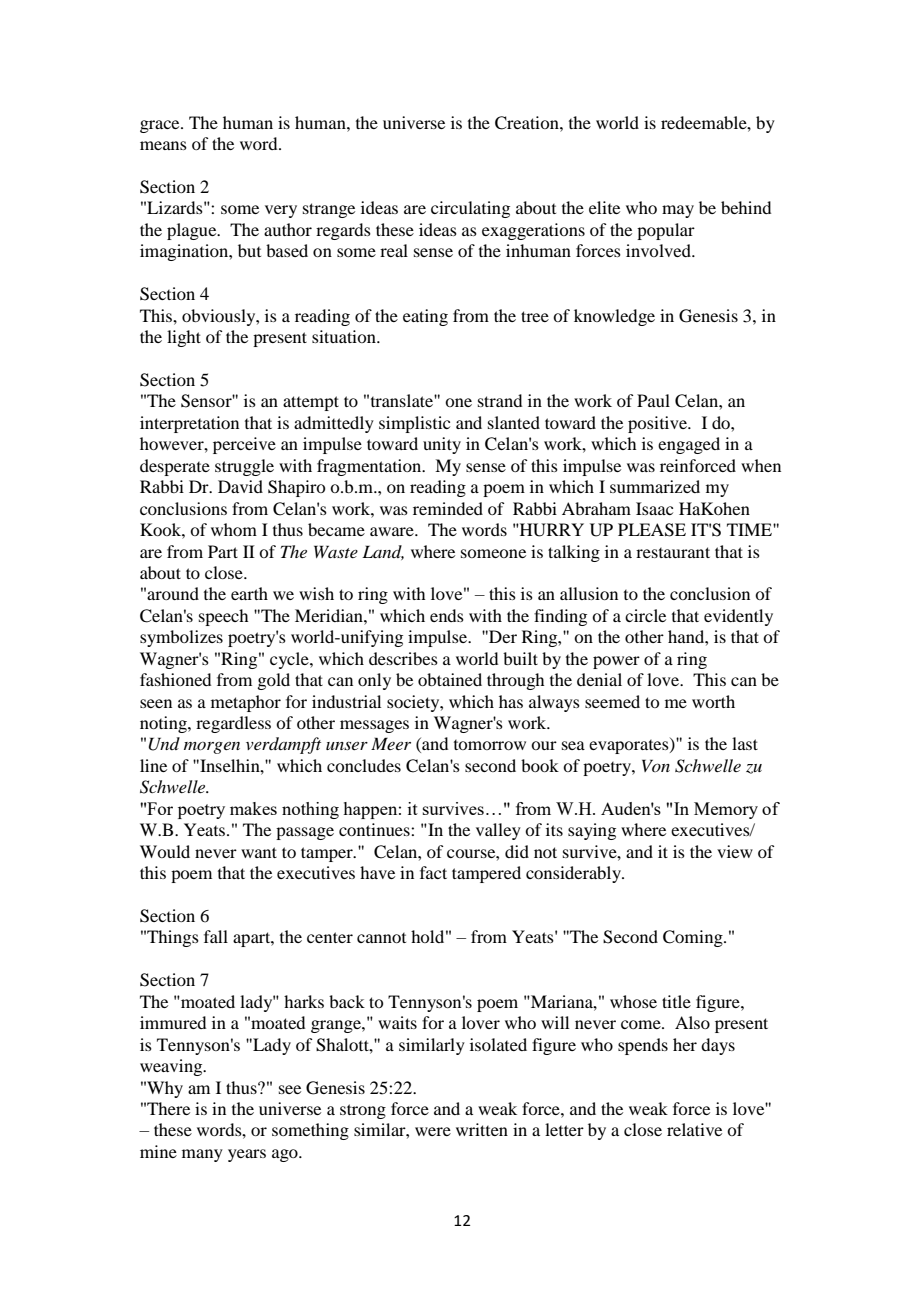  What do you see at coordinates (223, 617) in the screenshot?
I see `speech` at bounding box center [223, 617].
